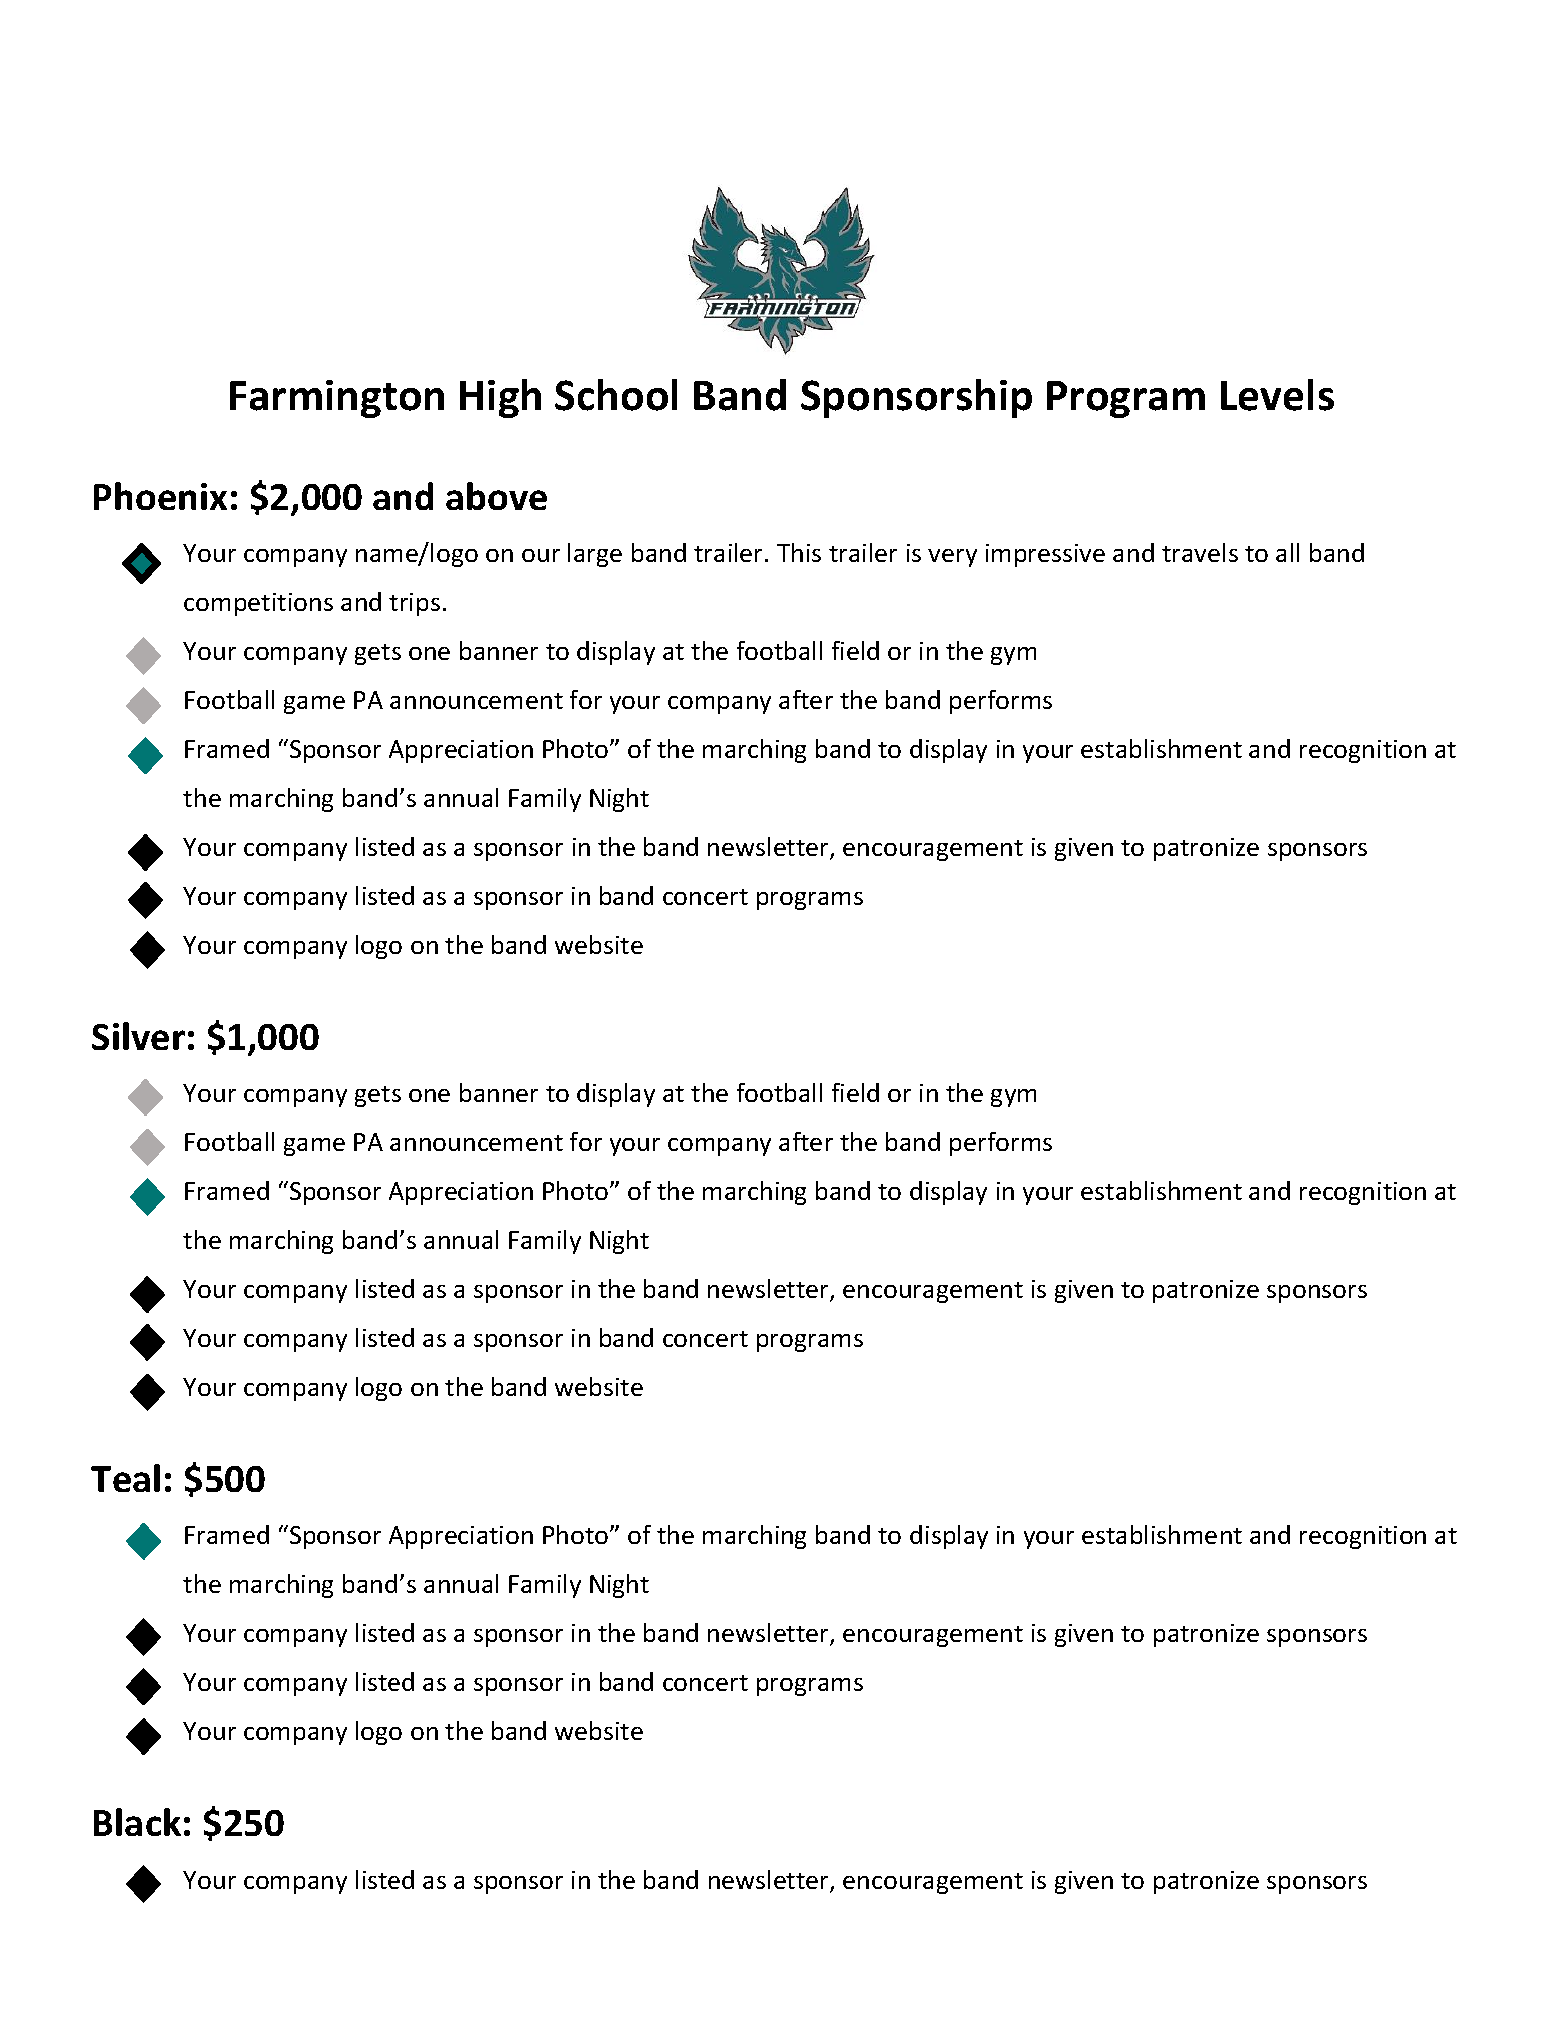  Describe the element at coordinates (138, 1036) in the image. I see `Silver` at that location.
